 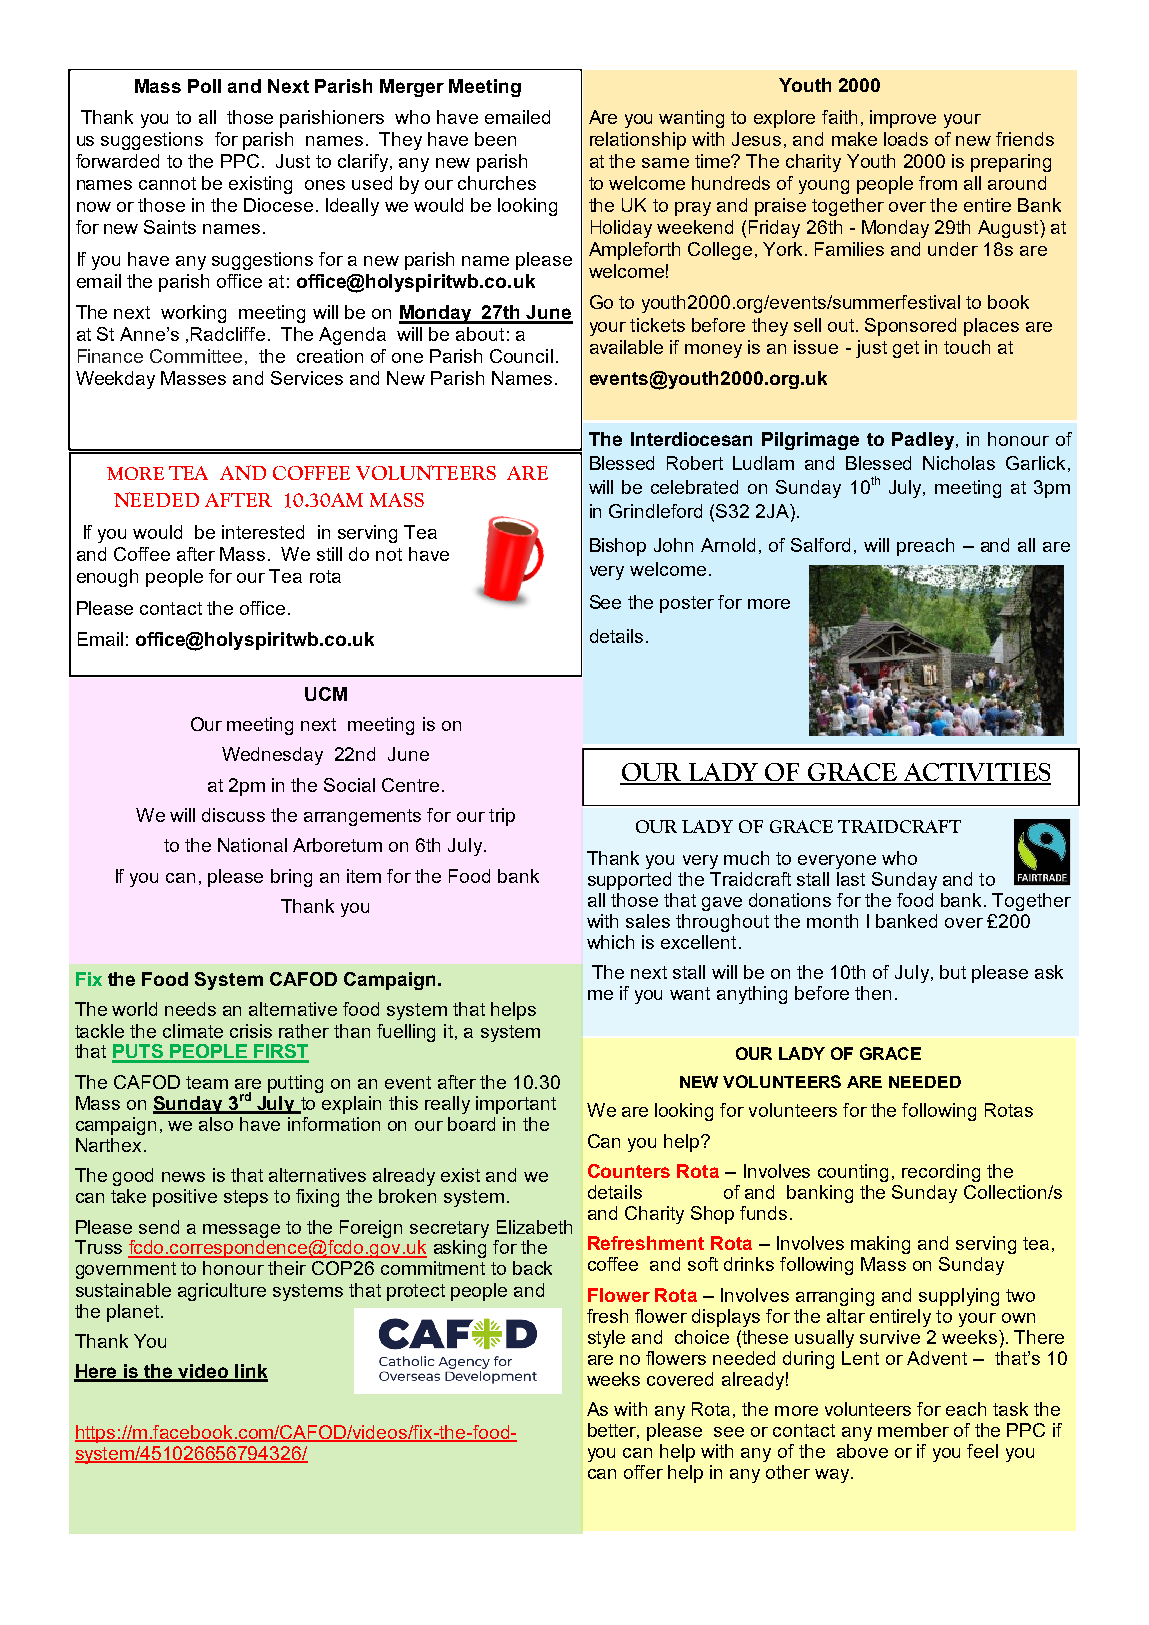 I want to click on been, so click(x=495, y=139).
